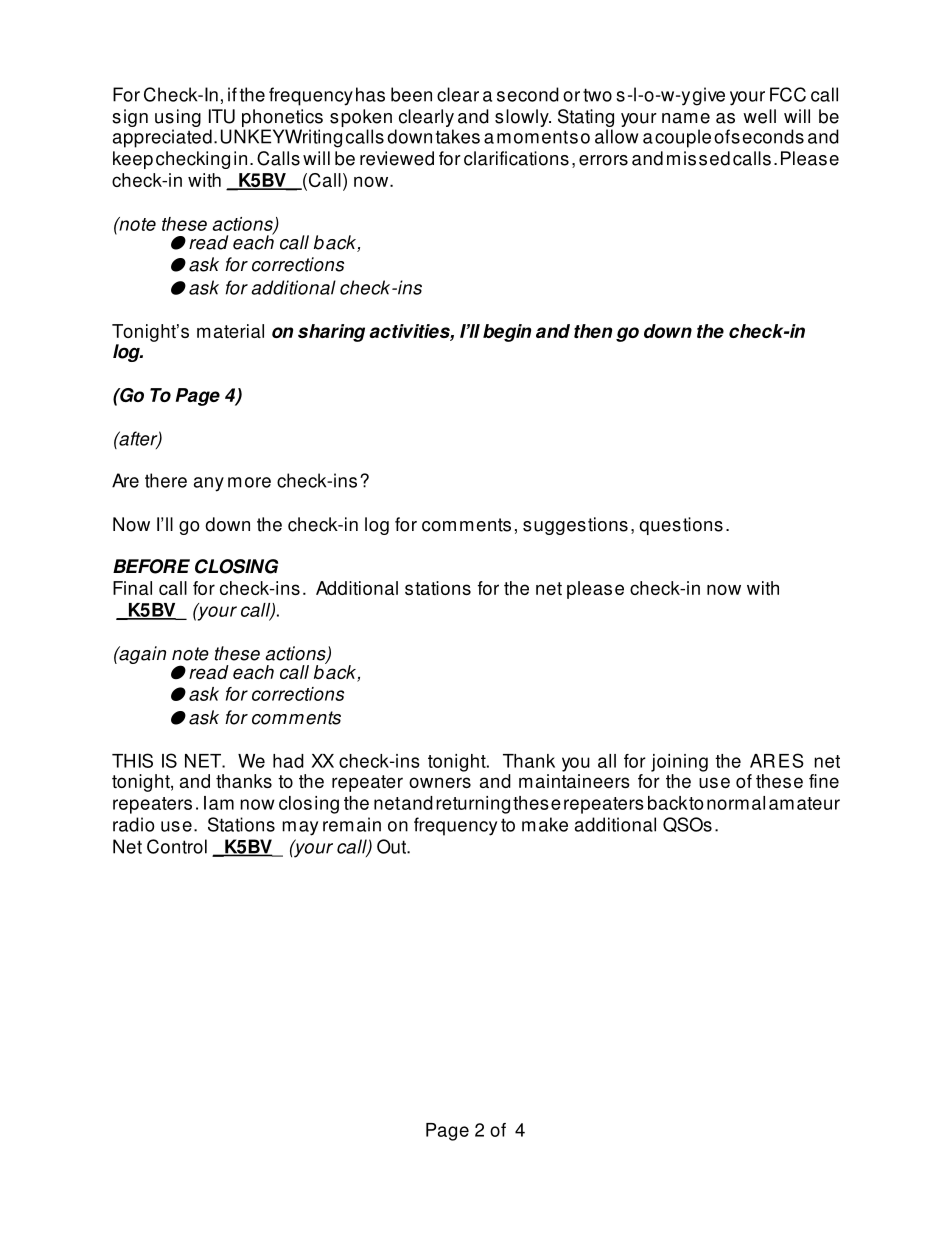  I want to click on suggestions, so click(575, 526).
